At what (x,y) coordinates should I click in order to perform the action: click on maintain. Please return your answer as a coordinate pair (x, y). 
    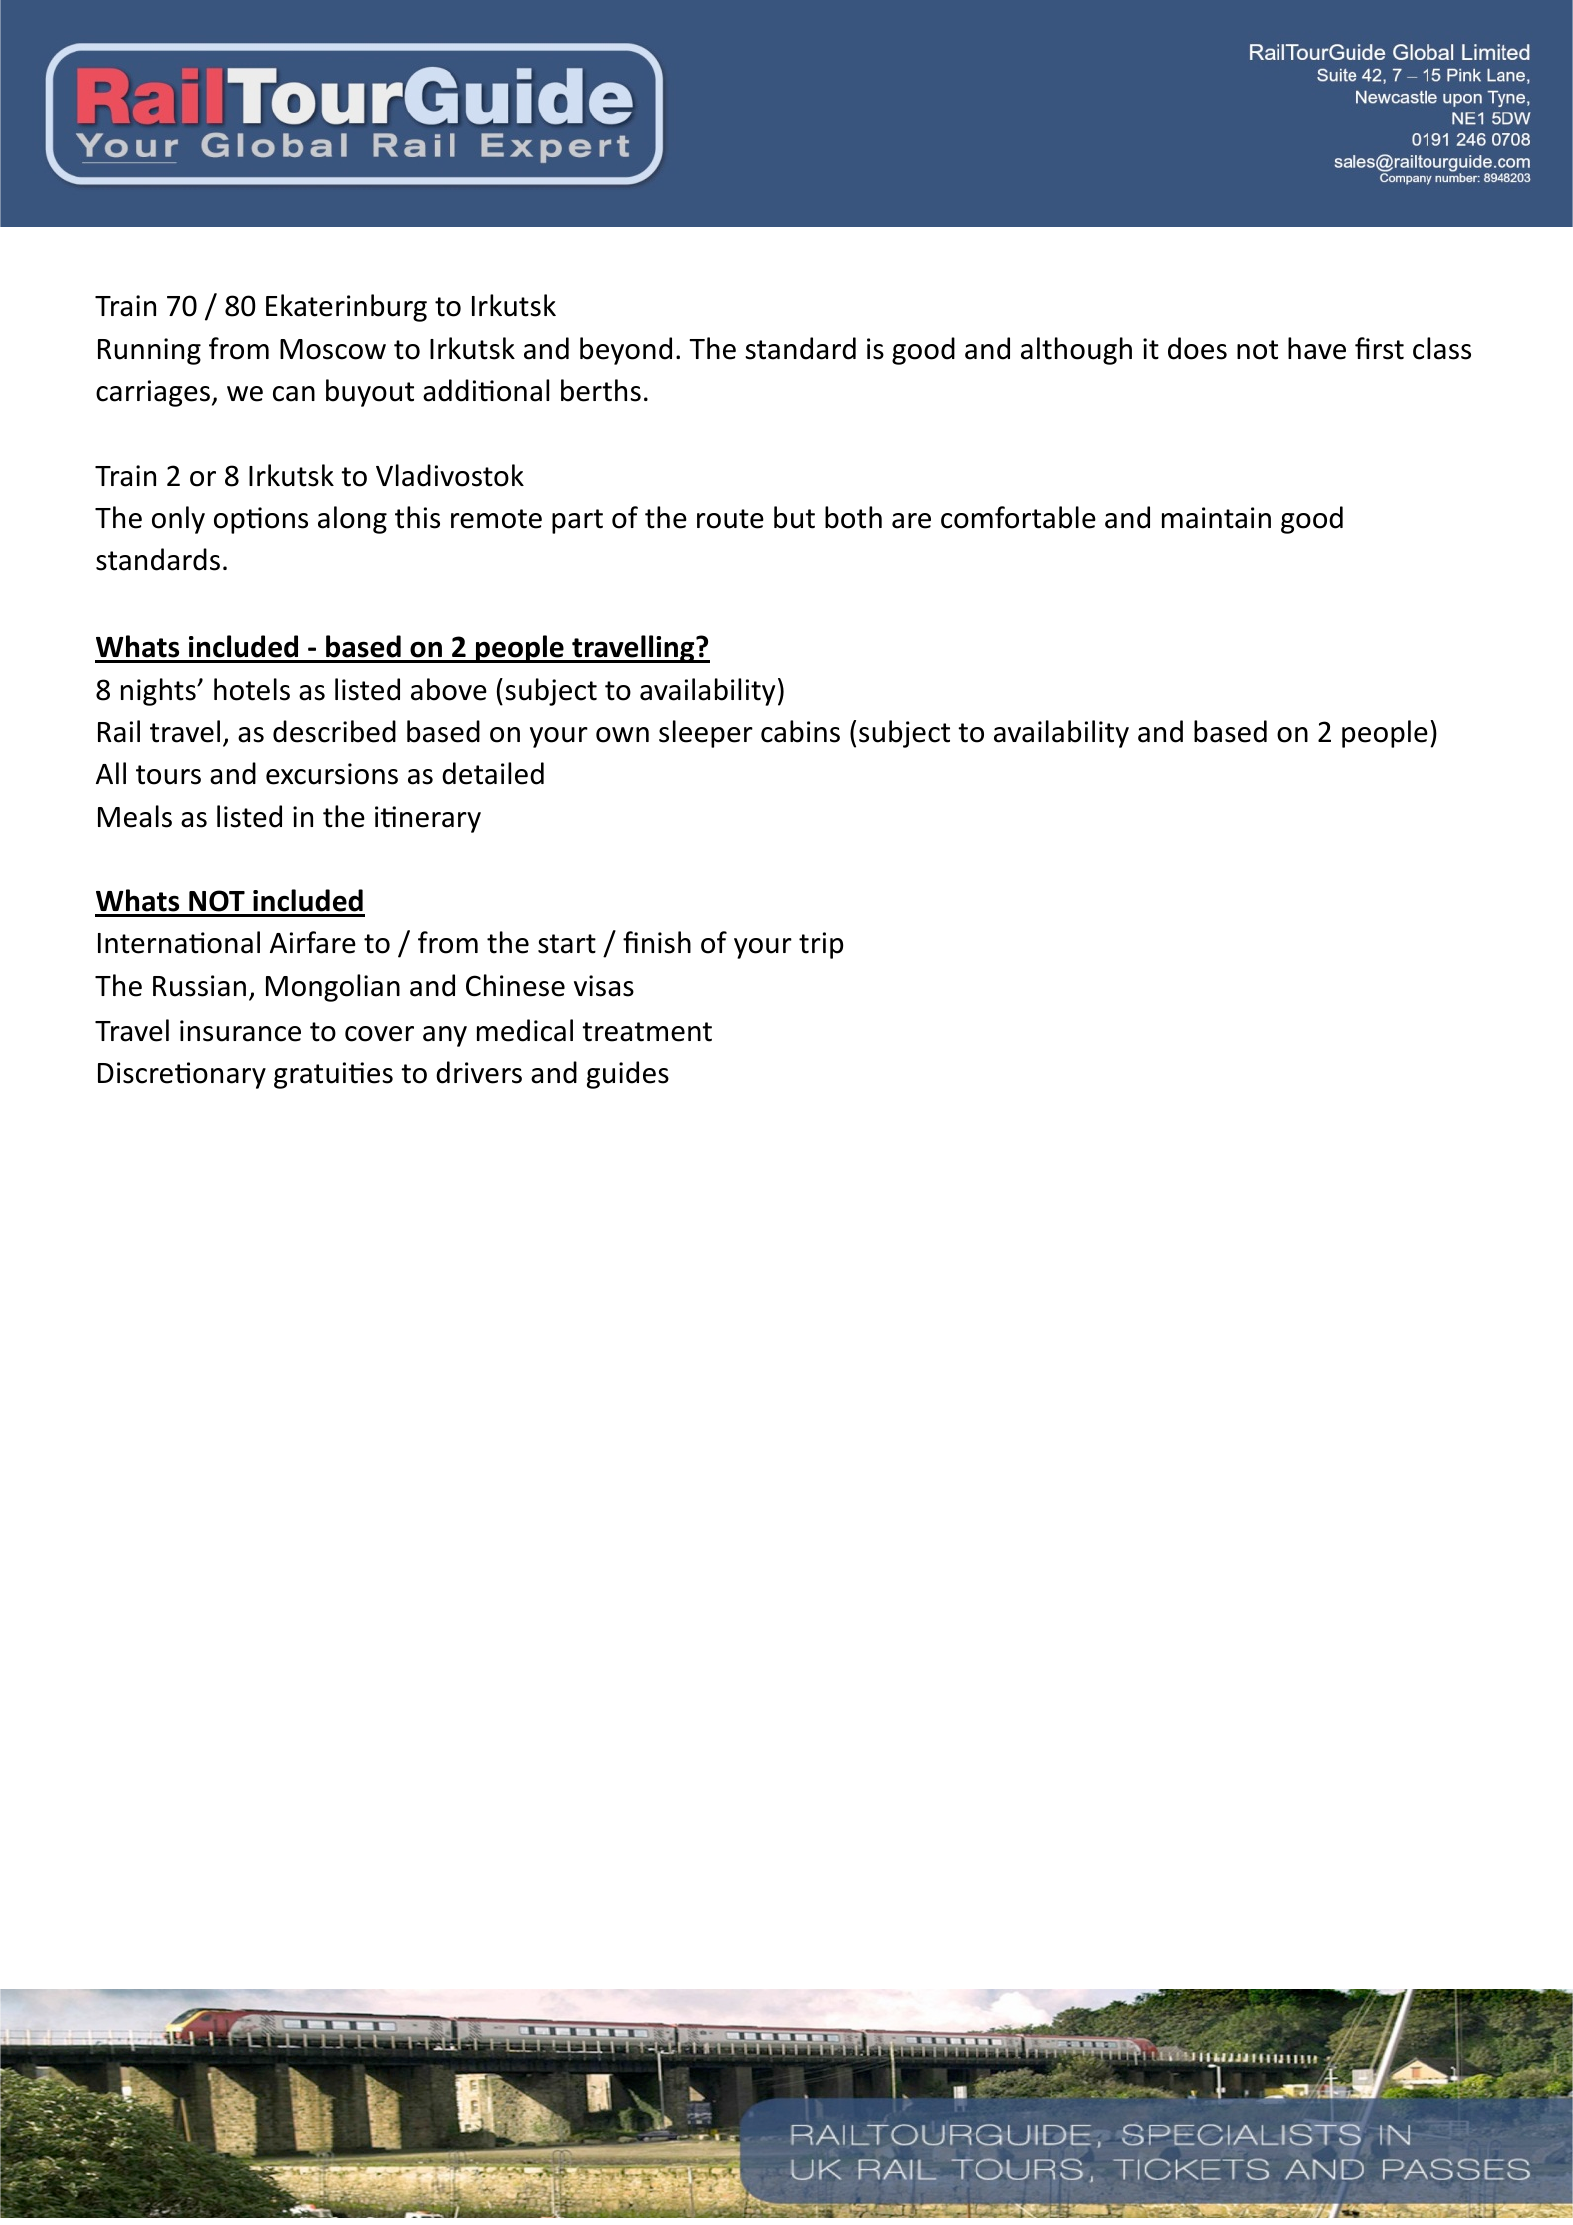
    Looking at the image, I should click on (1216, 518).
